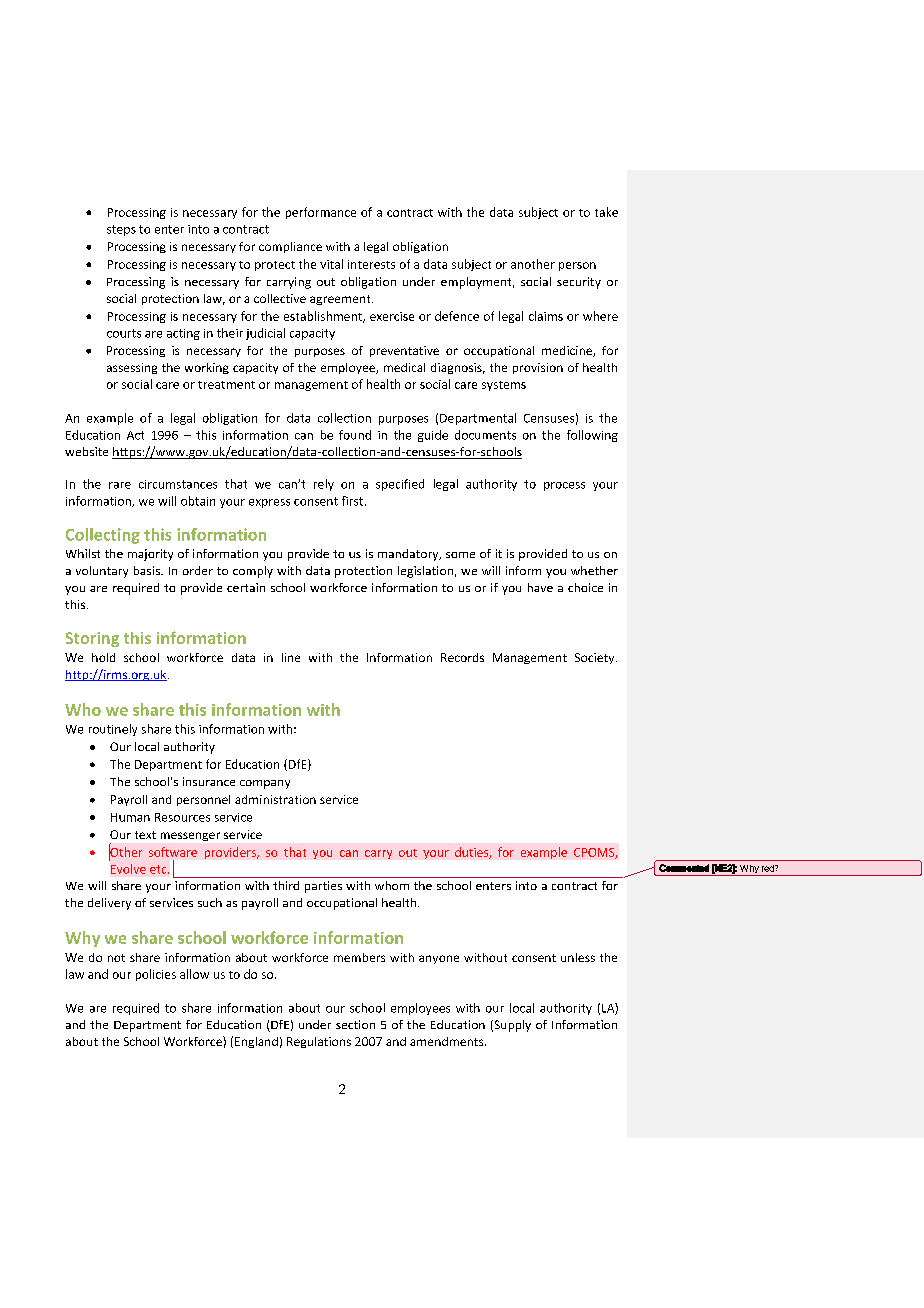 The height and width of the document is (1308, 924). I want to click on following, so click(592, 436).
